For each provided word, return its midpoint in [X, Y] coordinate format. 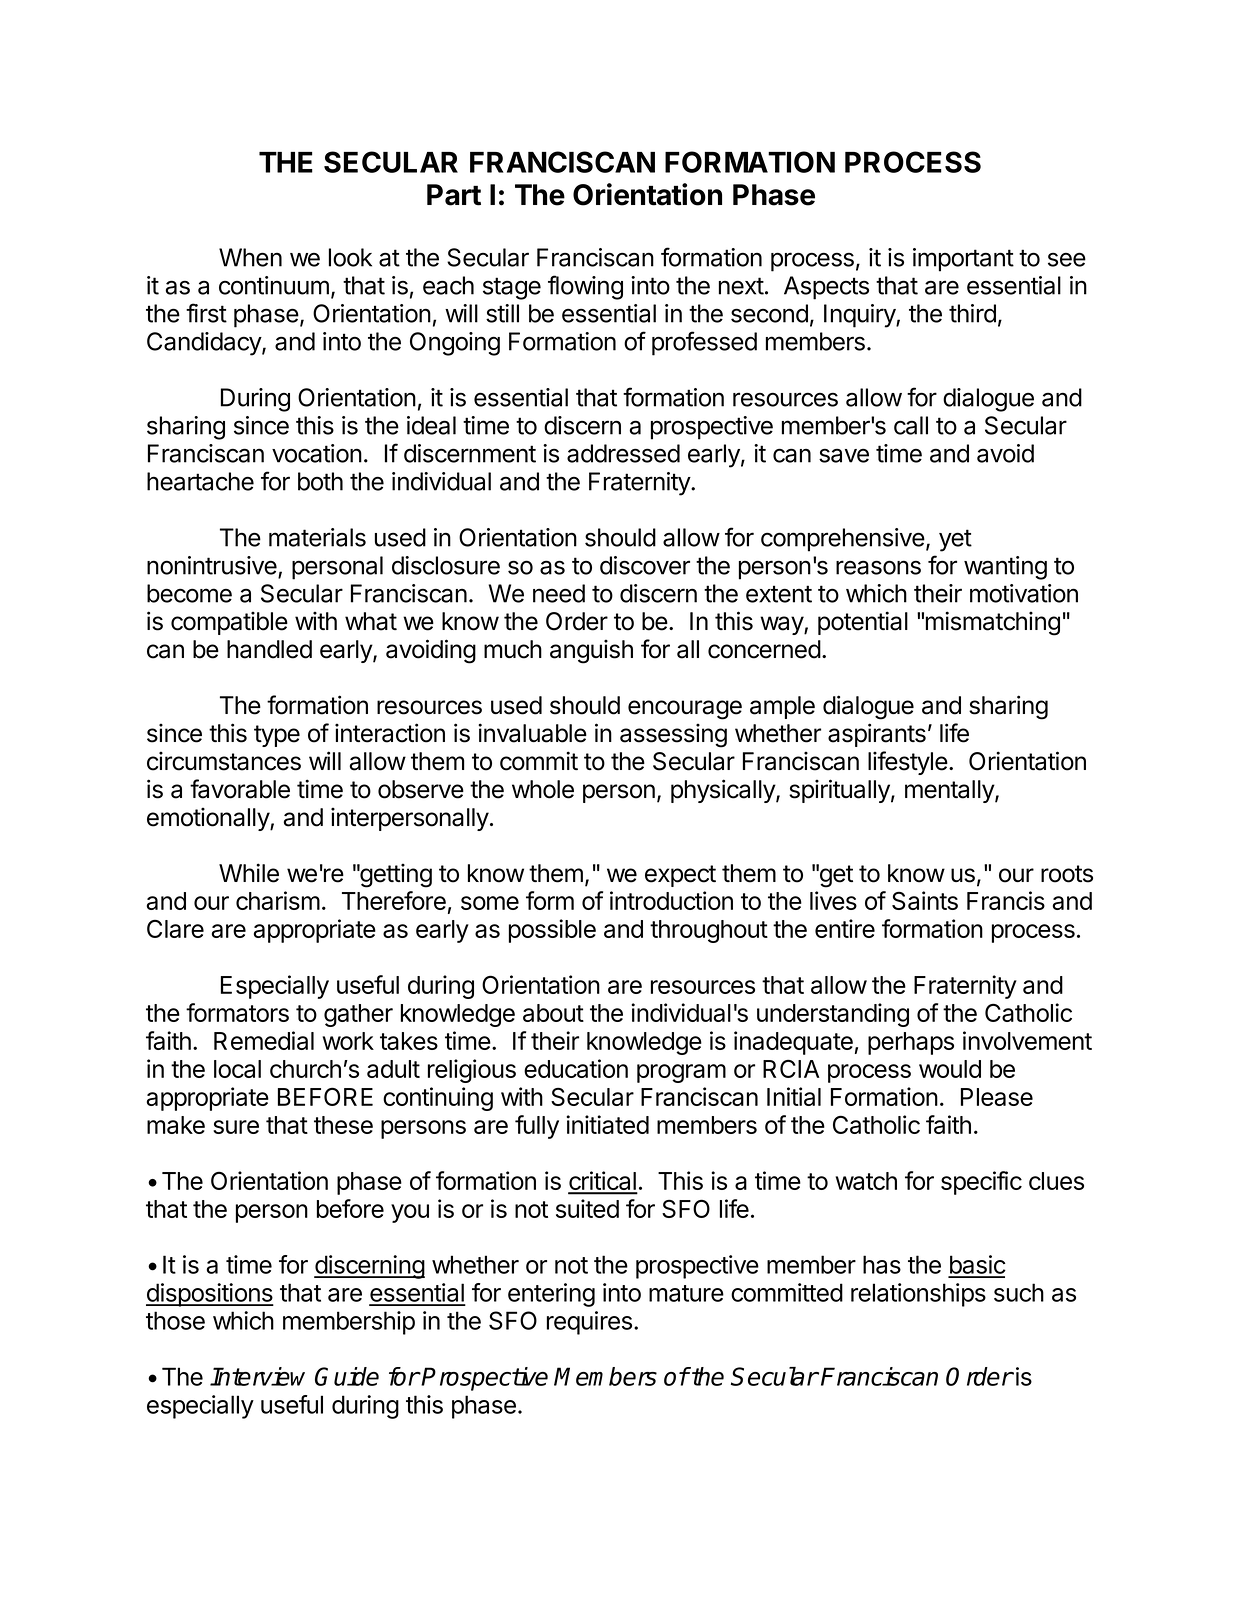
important [963, 260]
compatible [229, 623]
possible [552, 931]
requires [589, 1323]
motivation [1024, 593]
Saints [925, 900]
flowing [585, 287]
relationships [918, 1295]
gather [358, 1015]
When [250, 257]
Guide [347, 1376]
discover [645, 565]
